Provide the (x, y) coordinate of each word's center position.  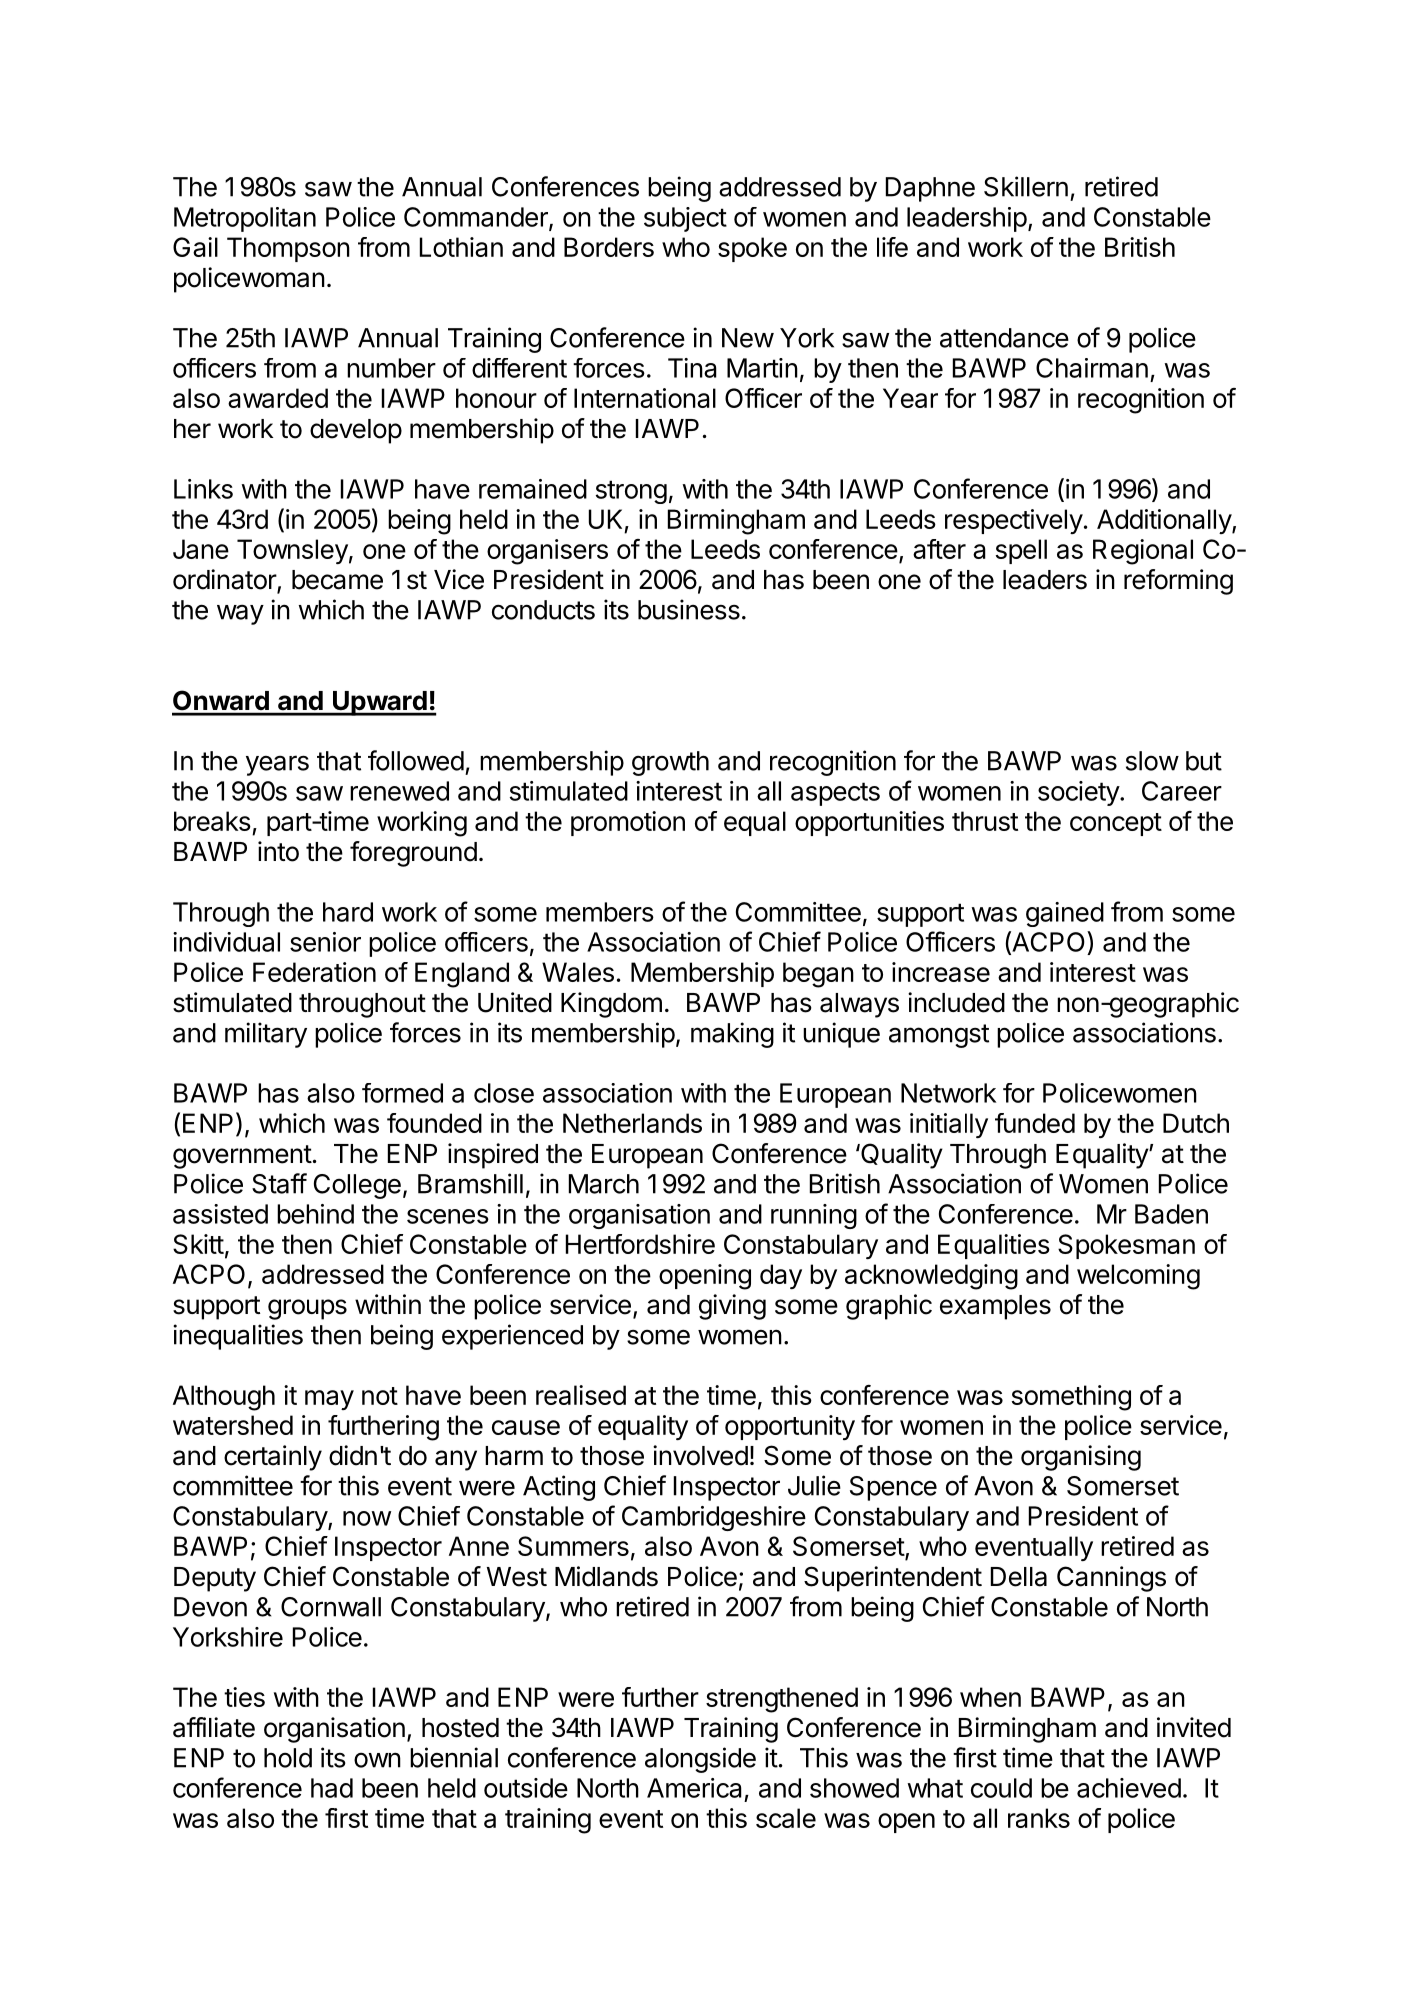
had (332, 1788)
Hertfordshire (640, 1244)
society (1079, 793)
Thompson (288, 249)
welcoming (1138, 1277)
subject (685, 219)
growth (670, 763)
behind (315, 1214)
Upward (380, 703)
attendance (1004, 338)
